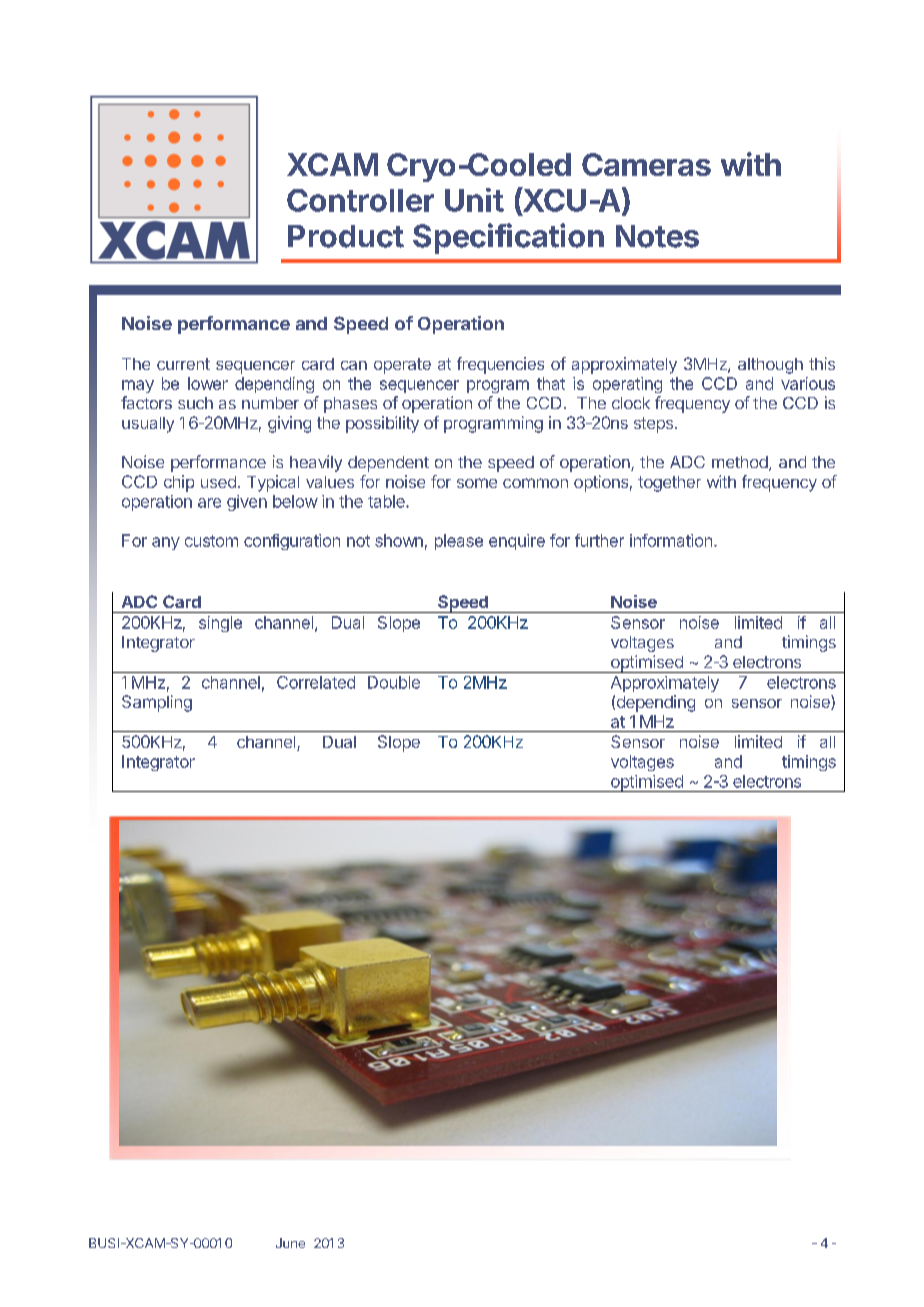 The height and width of the document is (1307, 924). I want to click on information, so click(671, 540).
